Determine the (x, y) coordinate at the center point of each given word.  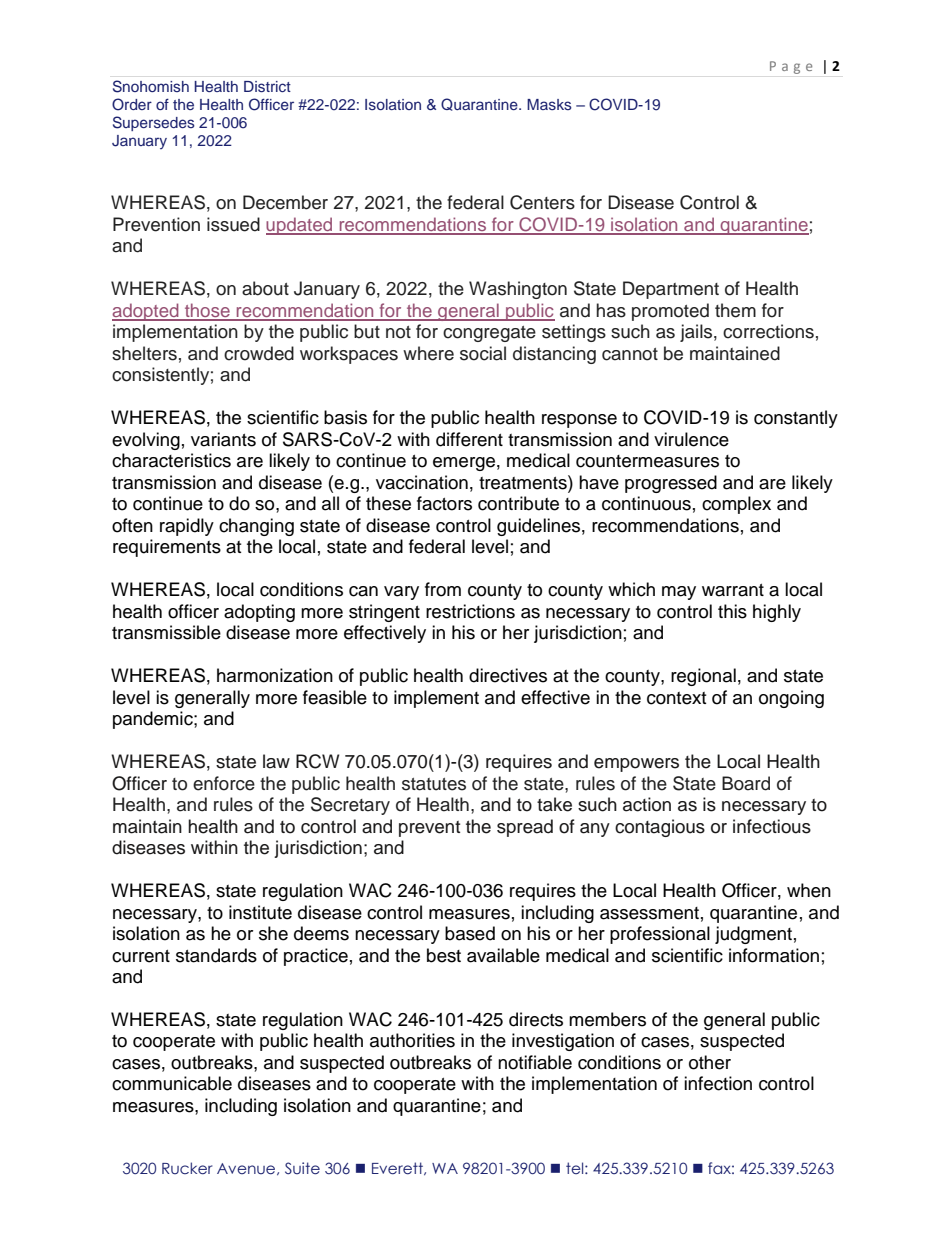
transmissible (166, 632)
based (470, 933)
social (483, 353)
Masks (549, 104)
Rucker (187, 1168)
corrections (768, 331)
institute (260, 912)
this (732, 611)
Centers (542, 202)
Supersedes (154, 123)
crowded (259, 353)
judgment (753, 935)
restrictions (470, 611)
